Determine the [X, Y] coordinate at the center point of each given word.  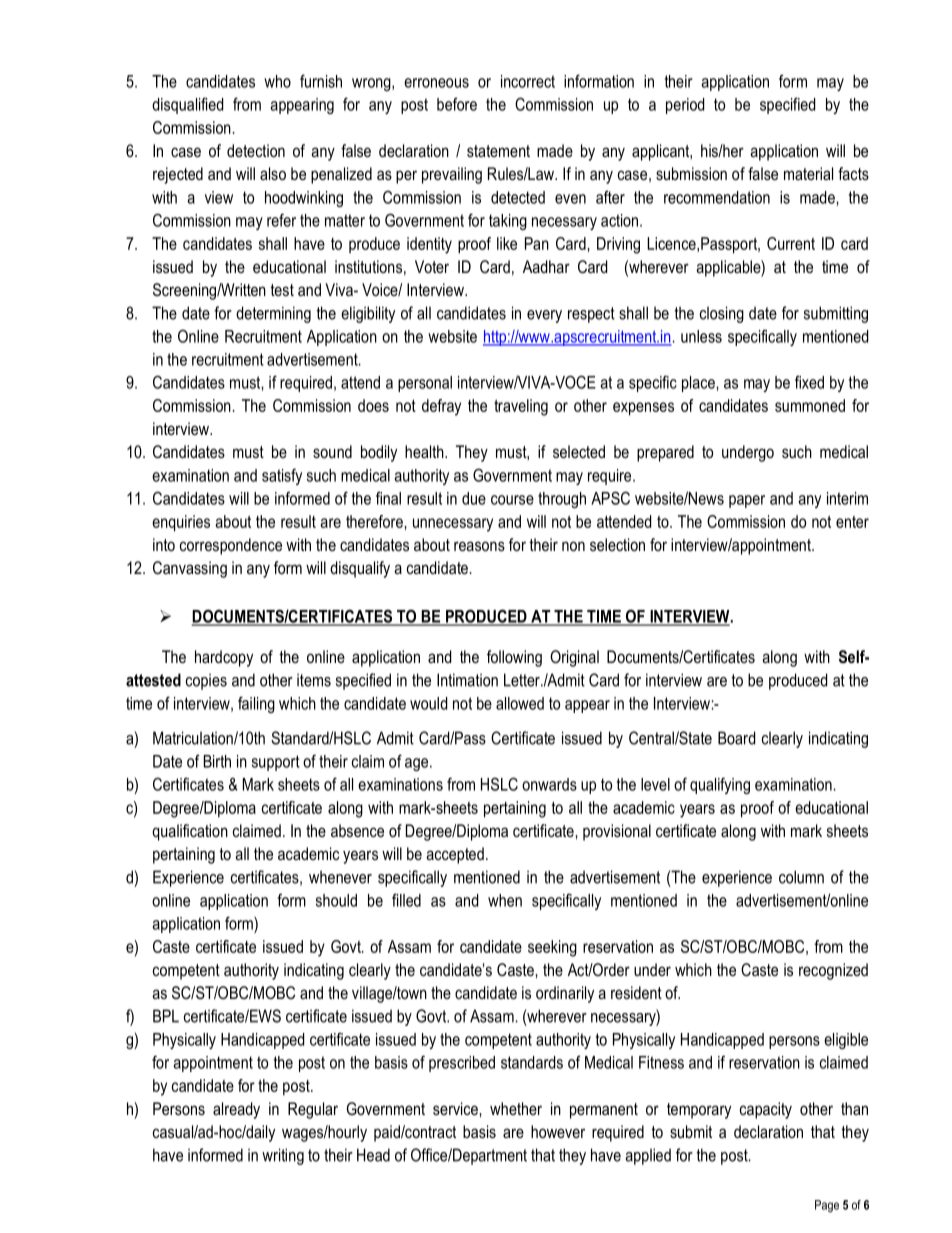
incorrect [528, 81]
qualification [190, 832]
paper [747, 501]
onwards [549, 784]
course [512, 500]
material [808, 173]
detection [256, 150]
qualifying [720, 785]
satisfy [282, 476]
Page [827, 1206]
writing [283, 1156]
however [558, 1131]
